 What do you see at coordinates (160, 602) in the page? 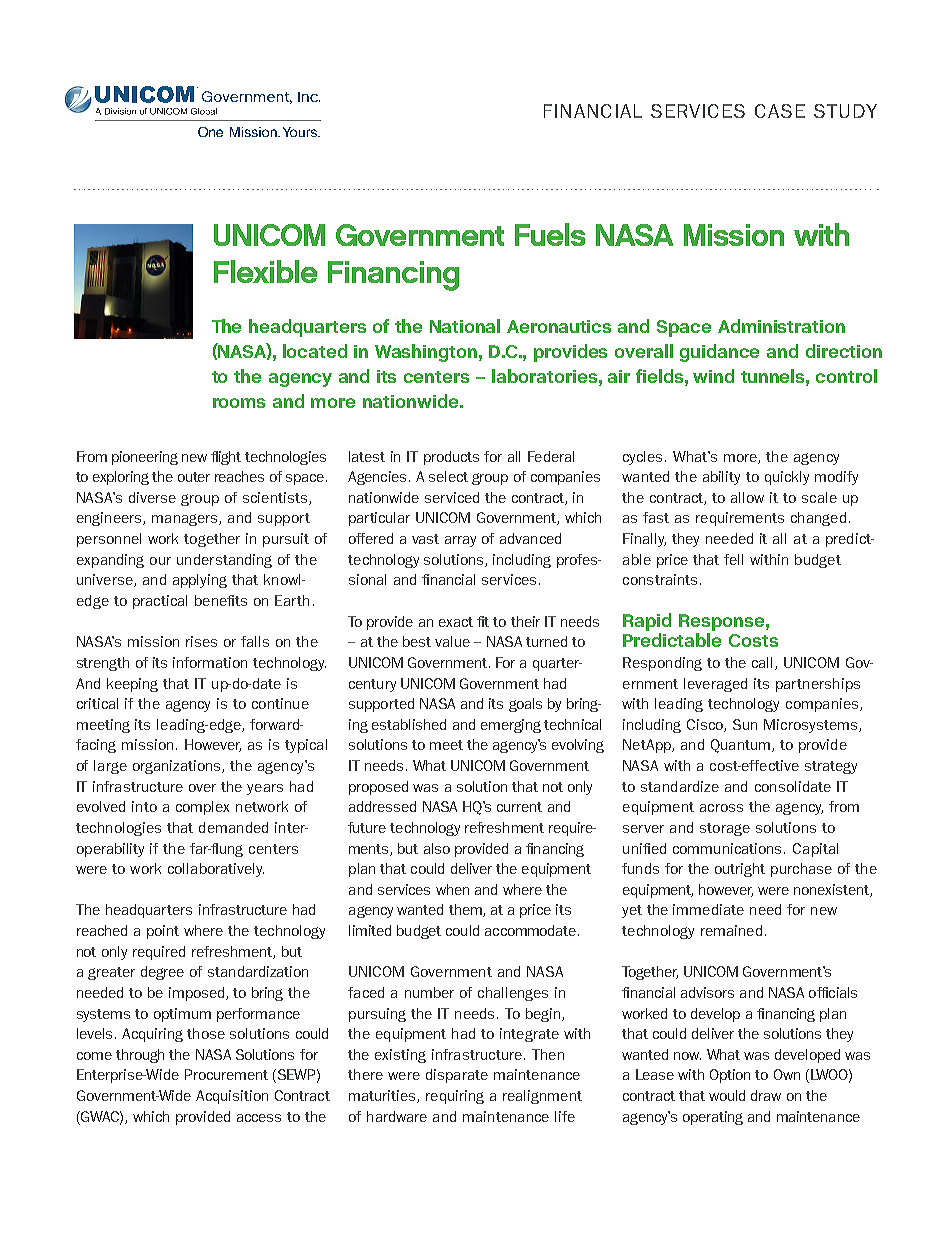
I see `practical` at bounding box center [160, 602].
